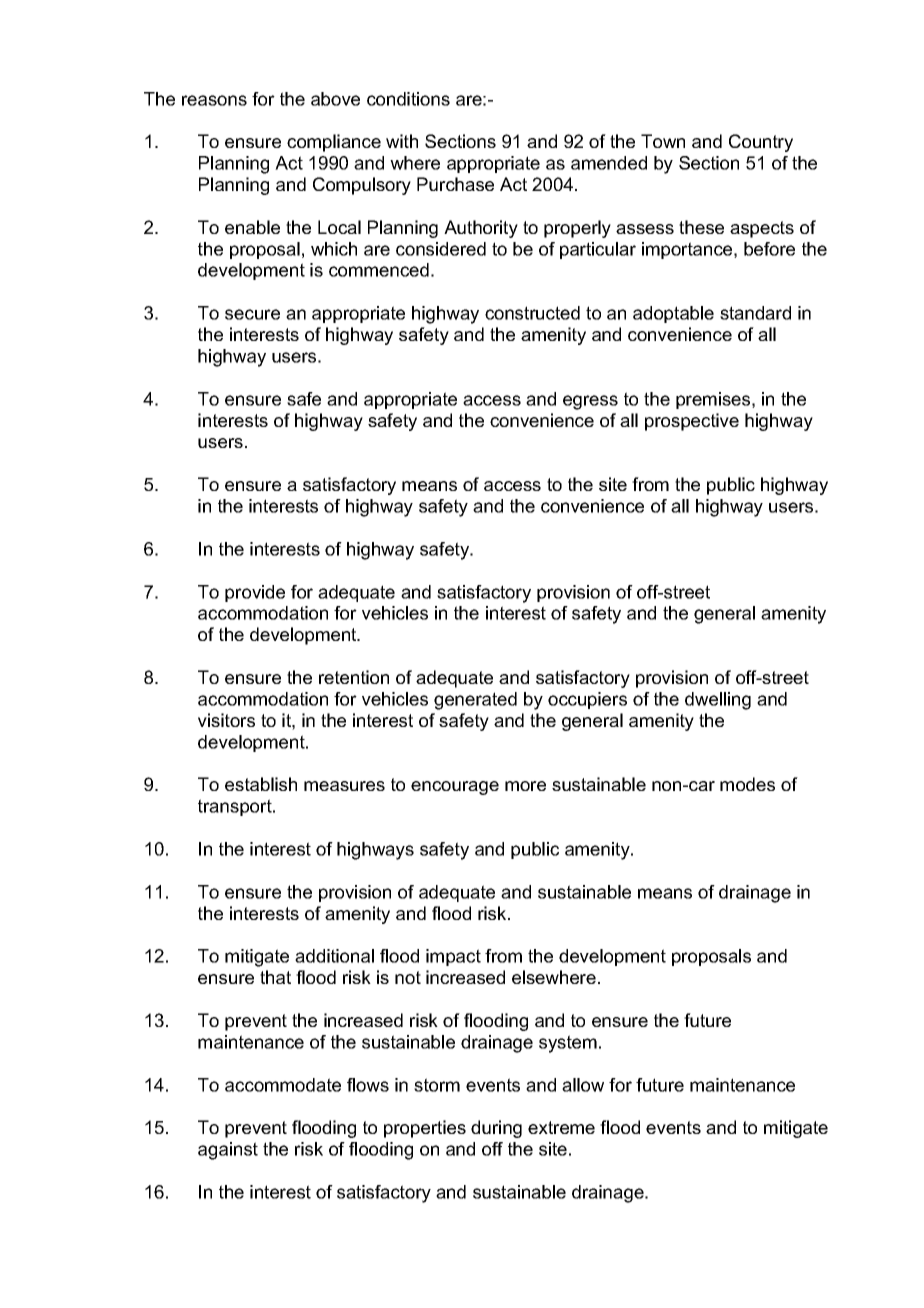 This screenshot has width=924, height=1308. What do you see at coordinates (255, 593) in the screenshot?
I see `provide` at bounding box center [255, 593].
